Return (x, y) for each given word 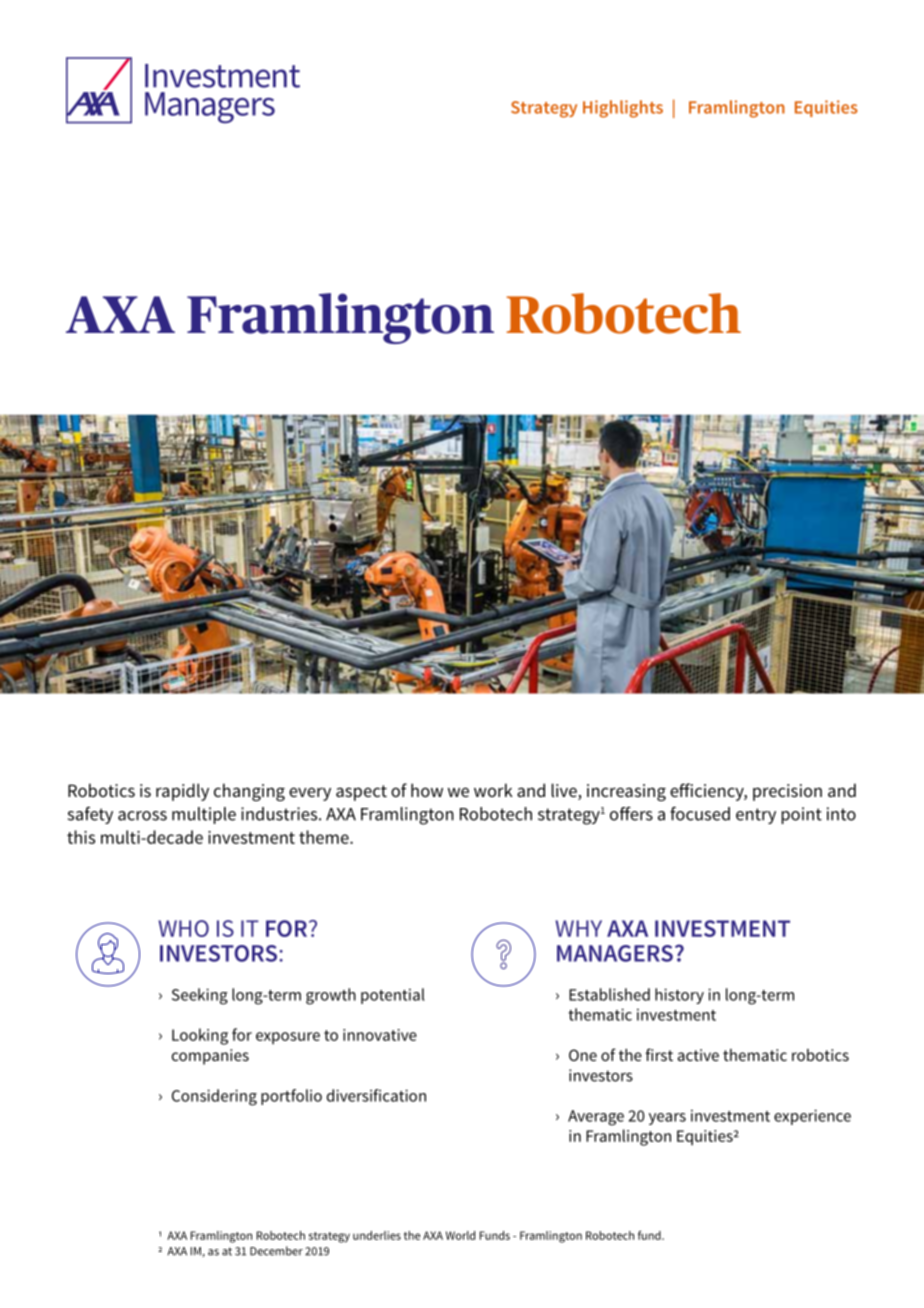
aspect (361, 793)
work (493, 790)
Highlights (623, 109)
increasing (626, 792)
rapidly (182, 792)
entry (756, 816)
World (460, 1235)
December (276, 1251)
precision (787, 792)
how (427, 790)
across (142, 816)
